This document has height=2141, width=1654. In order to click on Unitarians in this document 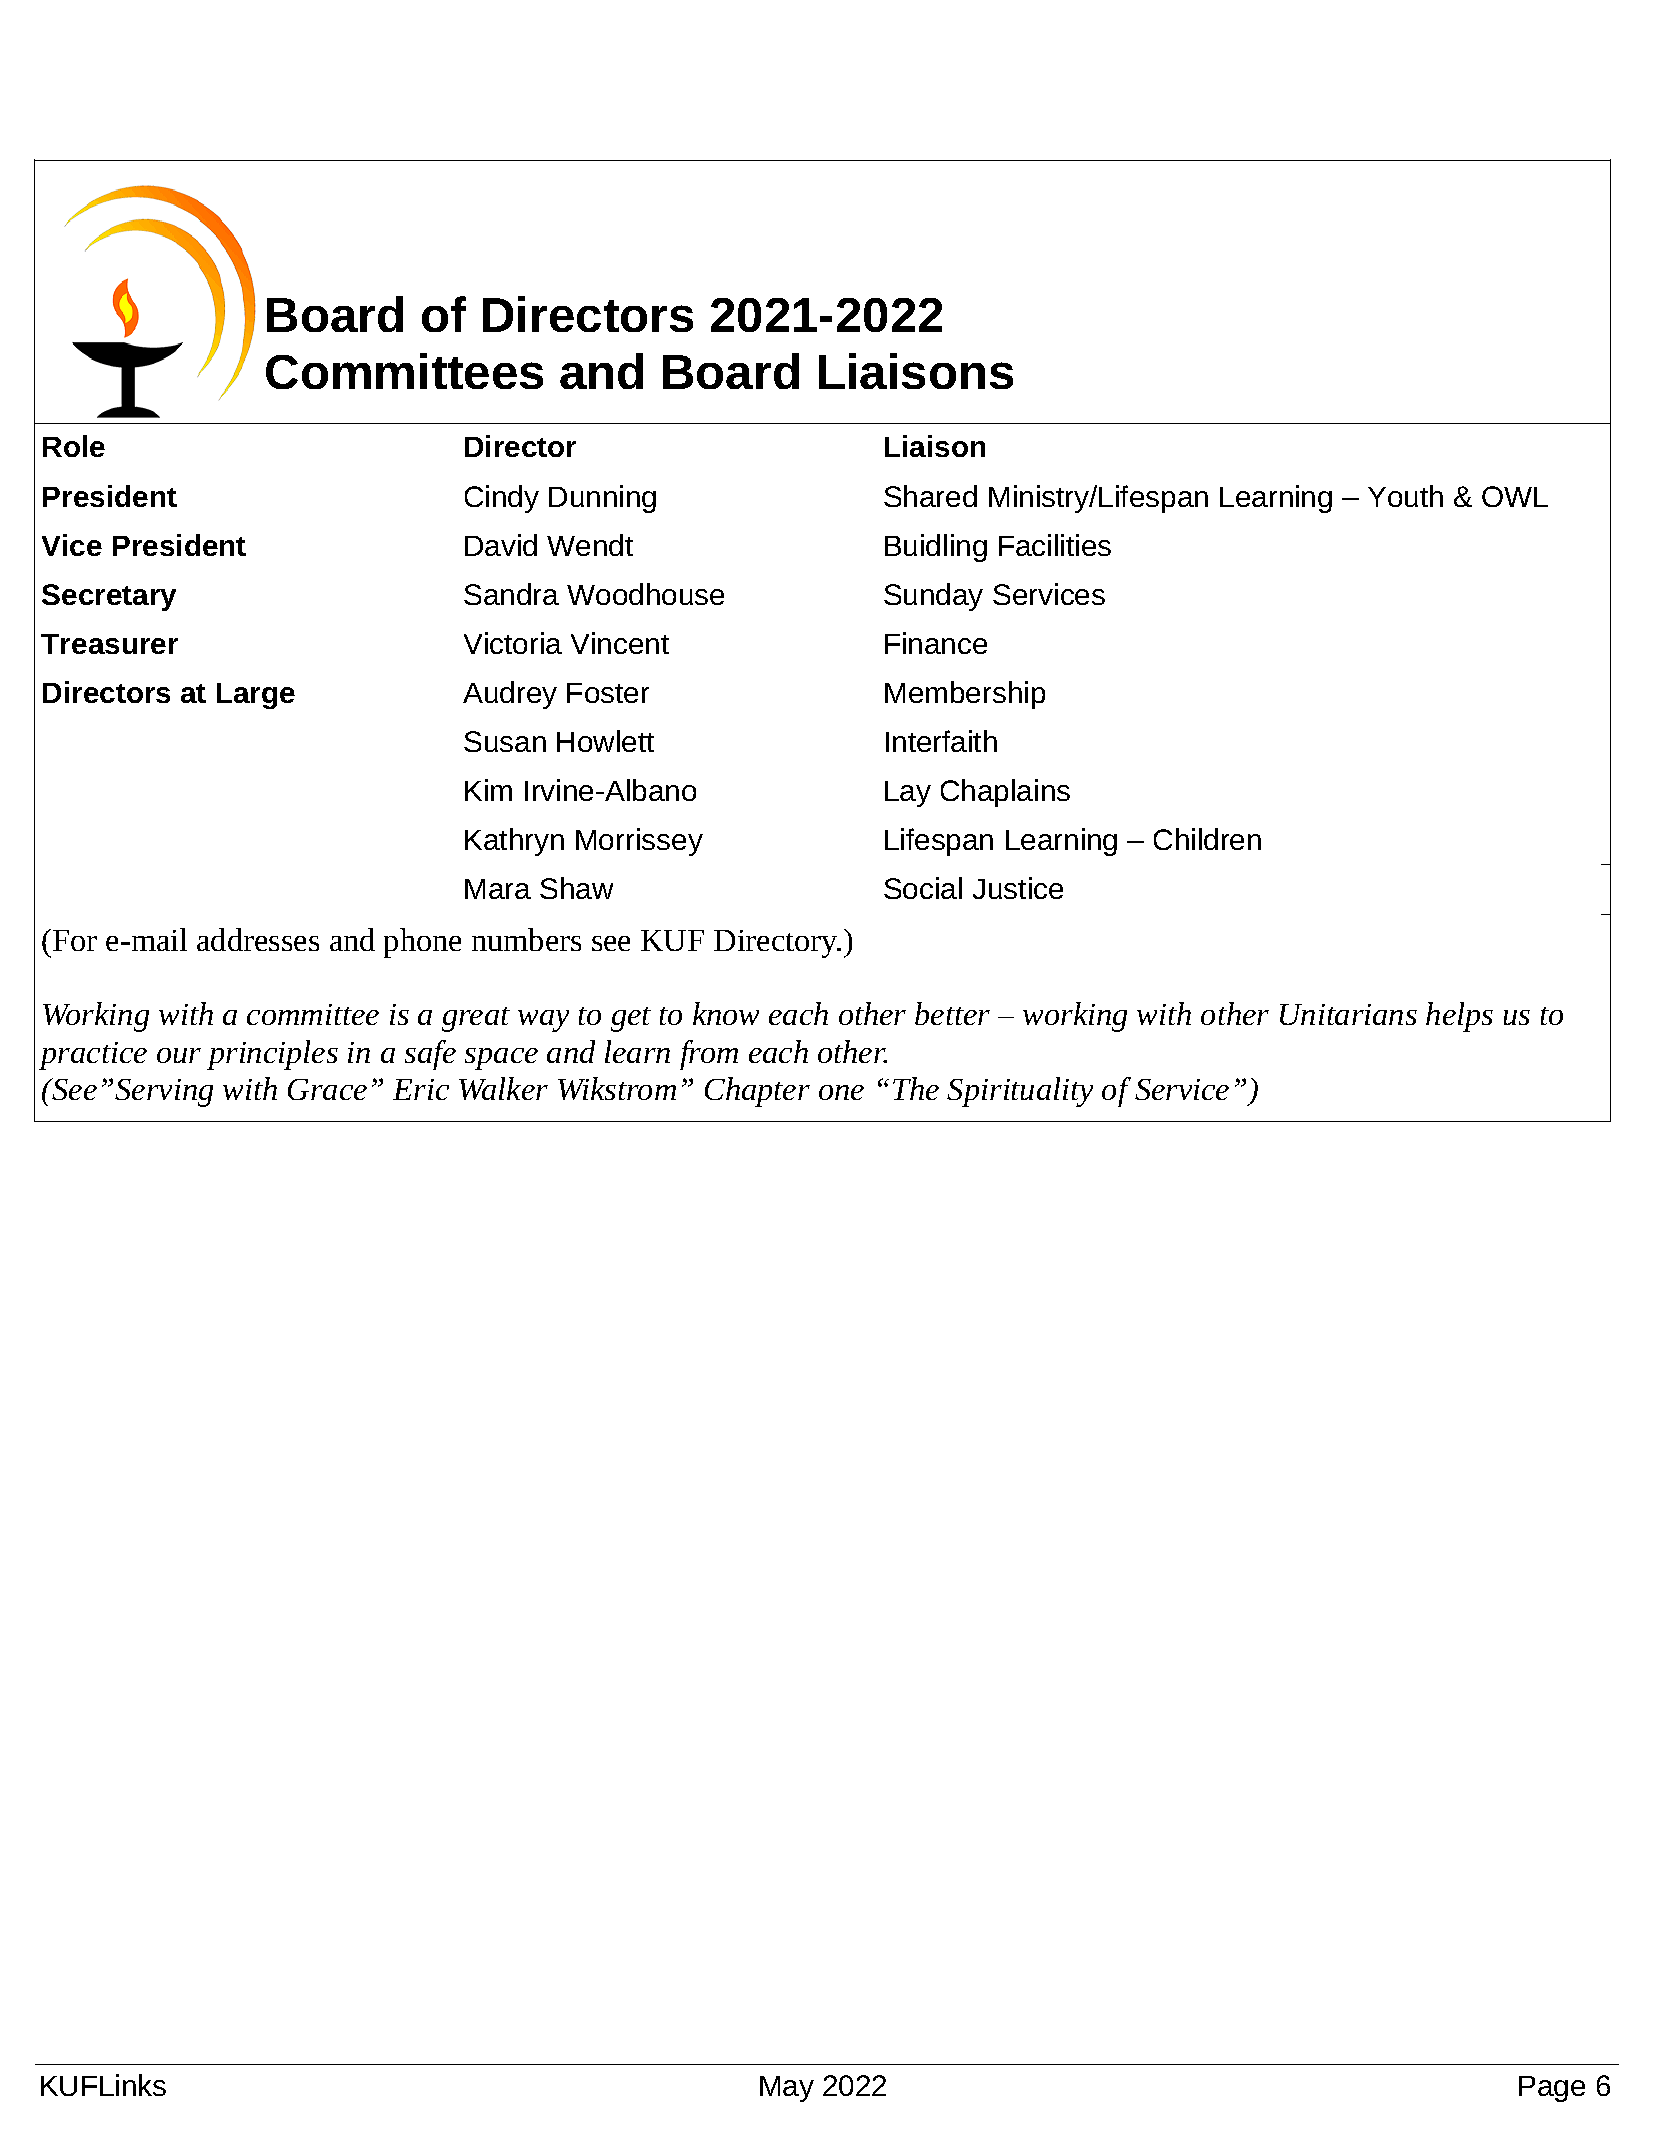, I will do `click(1348, 1014)`.
